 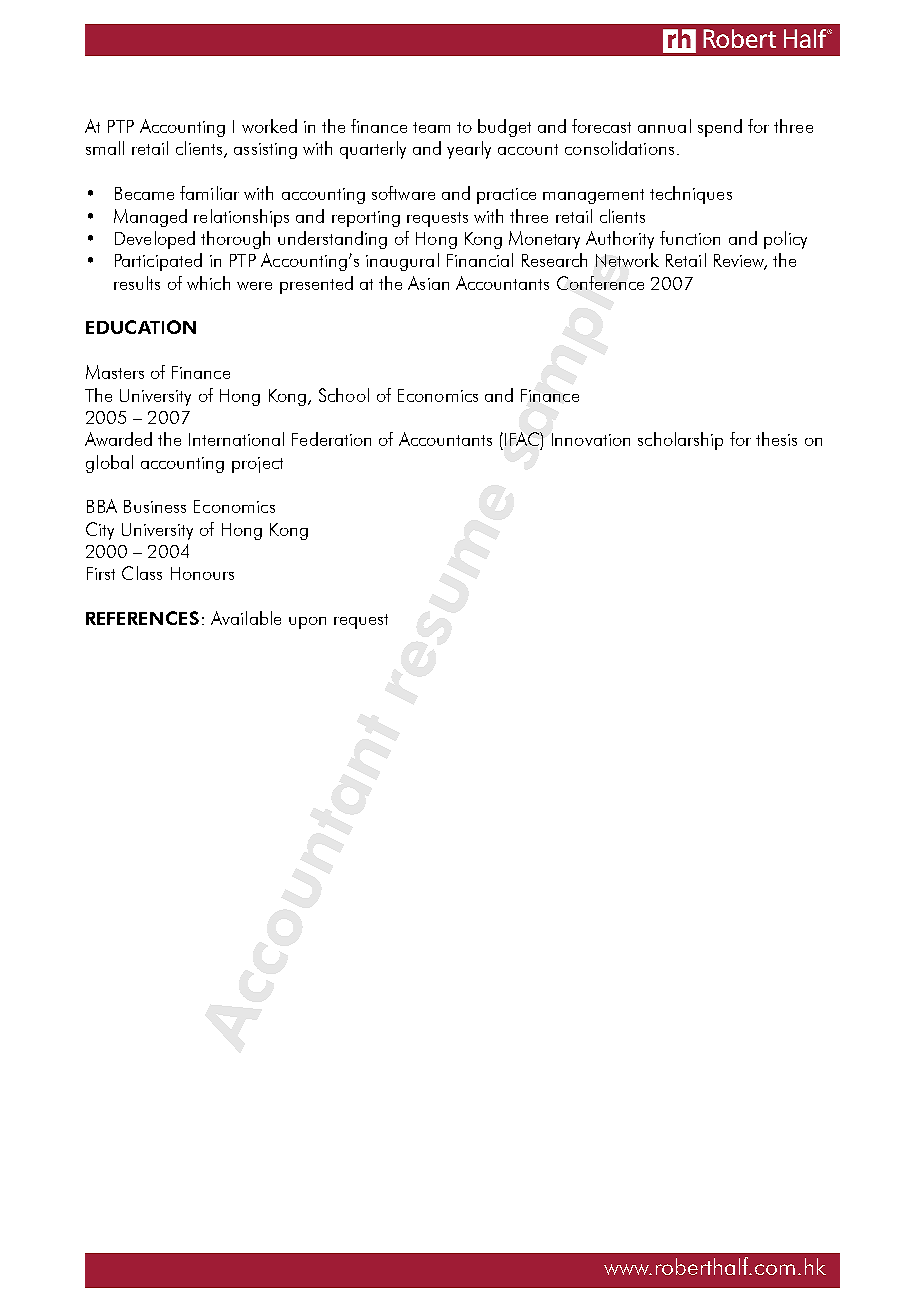 I want to click on Review, so click(x=740, y=262).
